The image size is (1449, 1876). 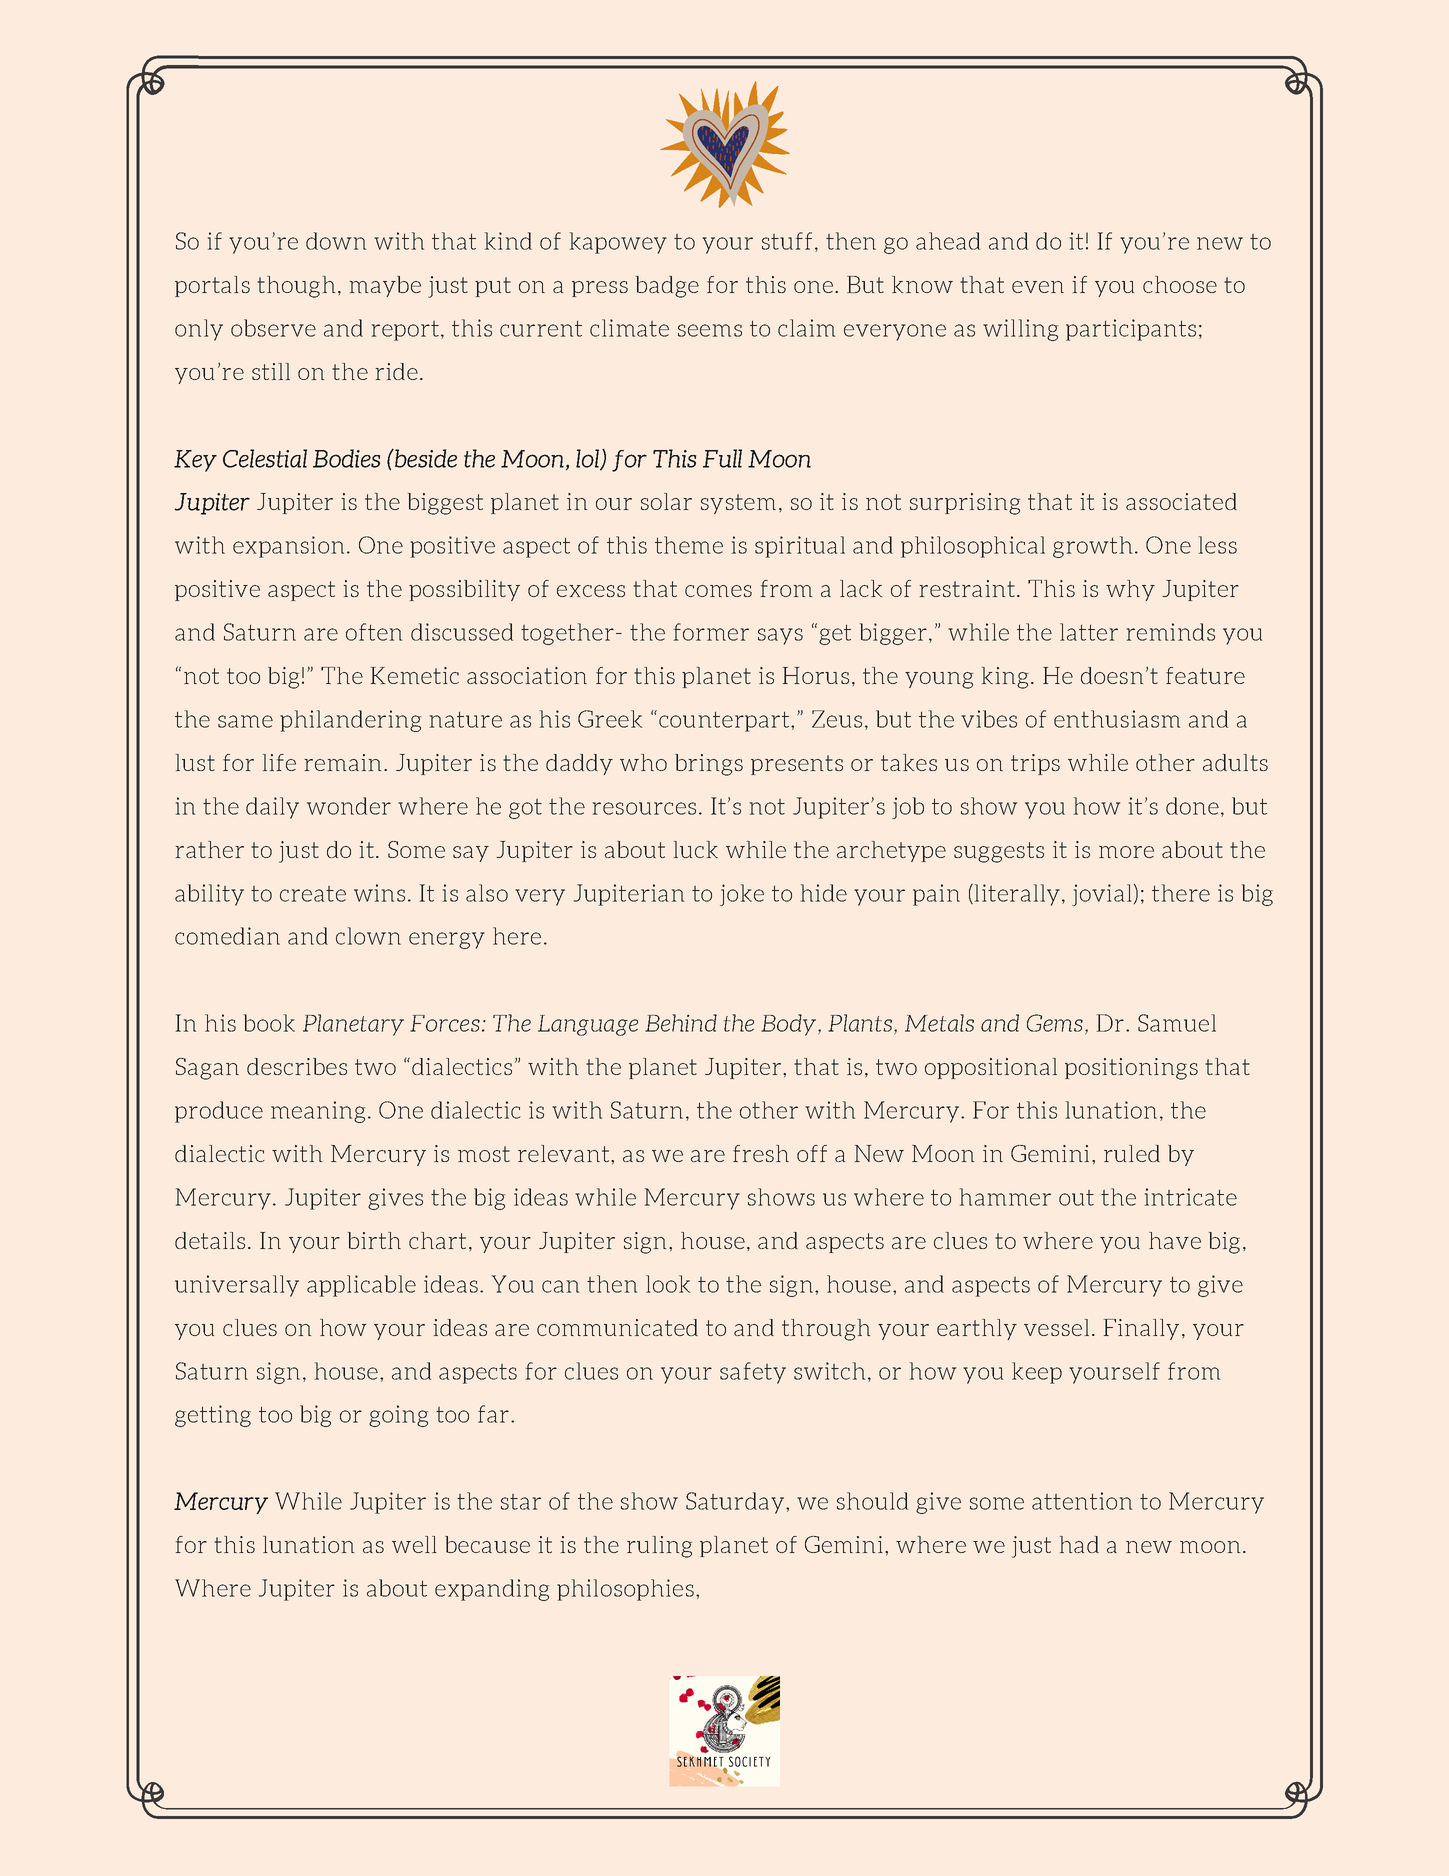 I want to click on Behind, so click(x=681, y=1023).
